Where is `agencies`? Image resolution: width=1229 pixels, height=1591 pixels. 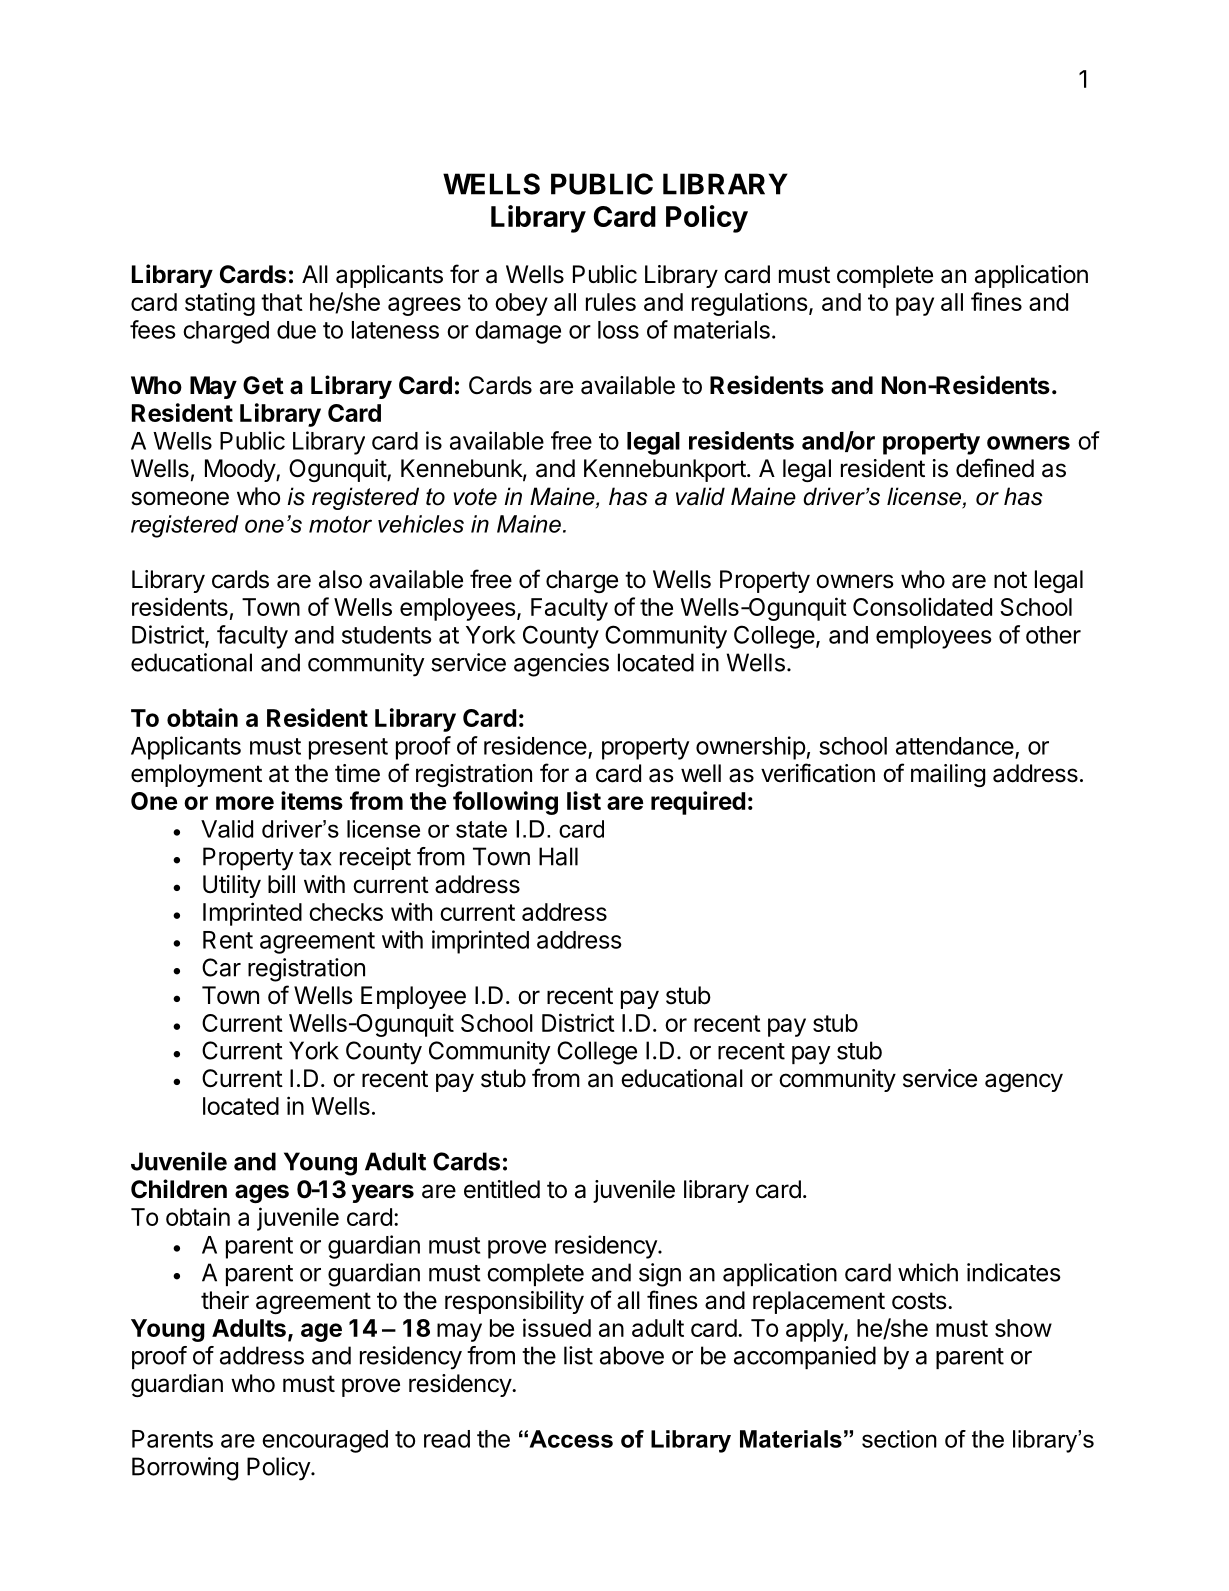 agencies is located at coordinates (561, 665).
